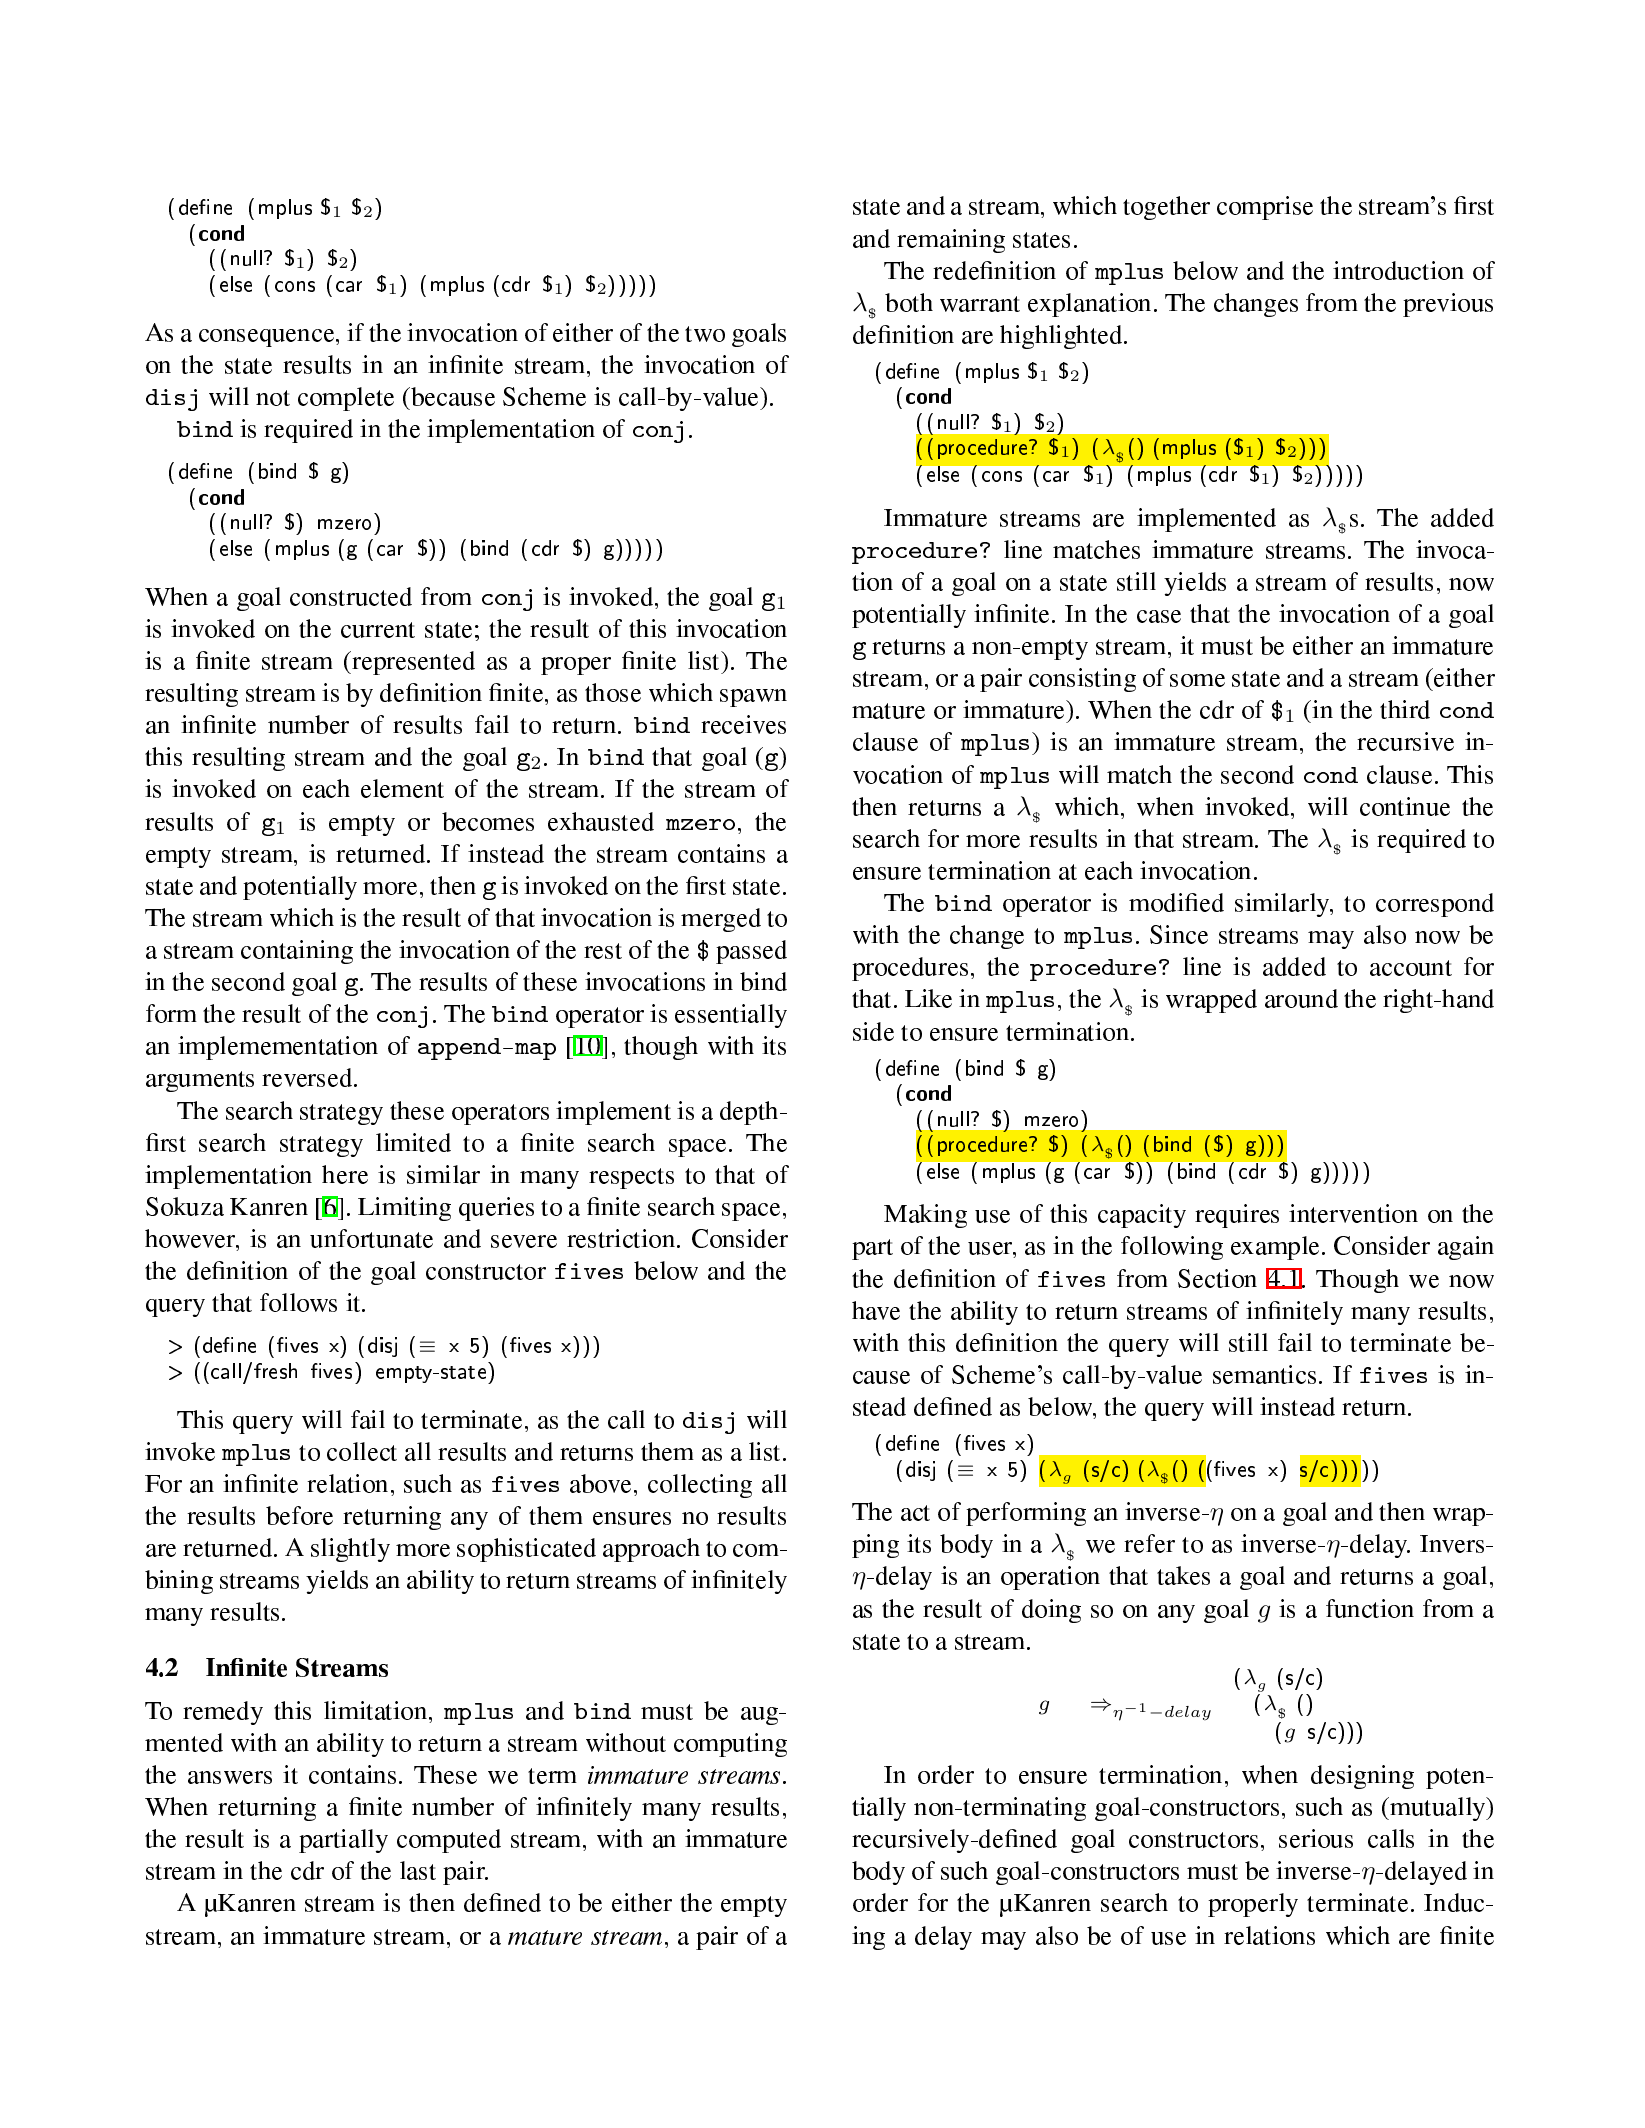 Image resolution: width=1645 pixels, height=2128 pixels. Describe the element at coordinates (1316, 1838) in the page. I see `serious` at that location.
